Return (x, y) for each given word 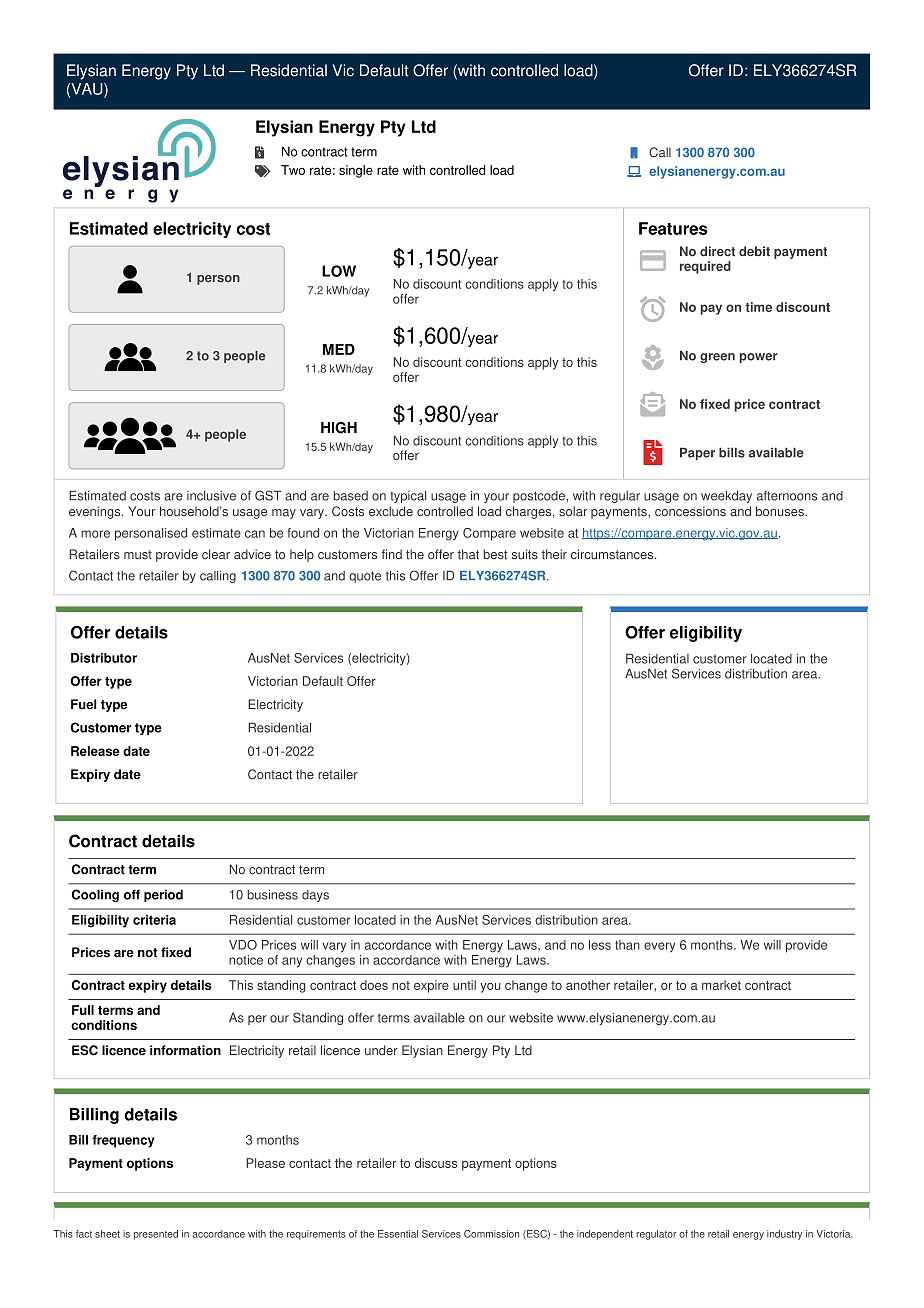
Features (673, 228)
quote (365, 577)
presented (156, 1235)
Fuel (84, 704)
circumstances (613, 554)
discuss (436, 1163)
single (356, 171)
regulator (656, 1235)
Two (293, 170)
